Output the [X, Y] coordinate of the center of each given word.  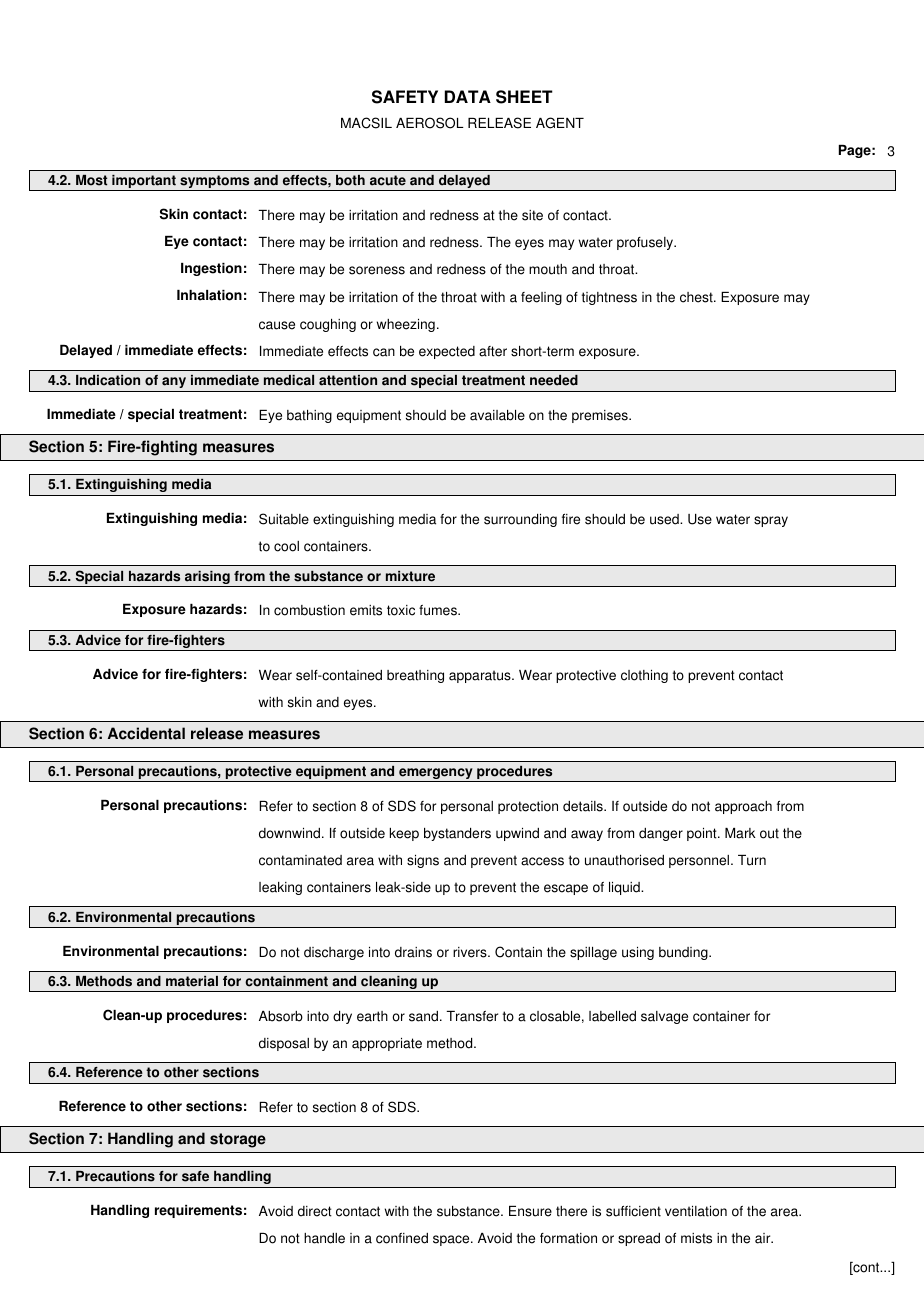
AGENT [560, 123]
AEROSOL [430, 123]
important [144, 182]
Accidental [146, 733]
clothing [644, 676]
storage [238, 1140]
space [452, 1240]
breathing [415, 676]
